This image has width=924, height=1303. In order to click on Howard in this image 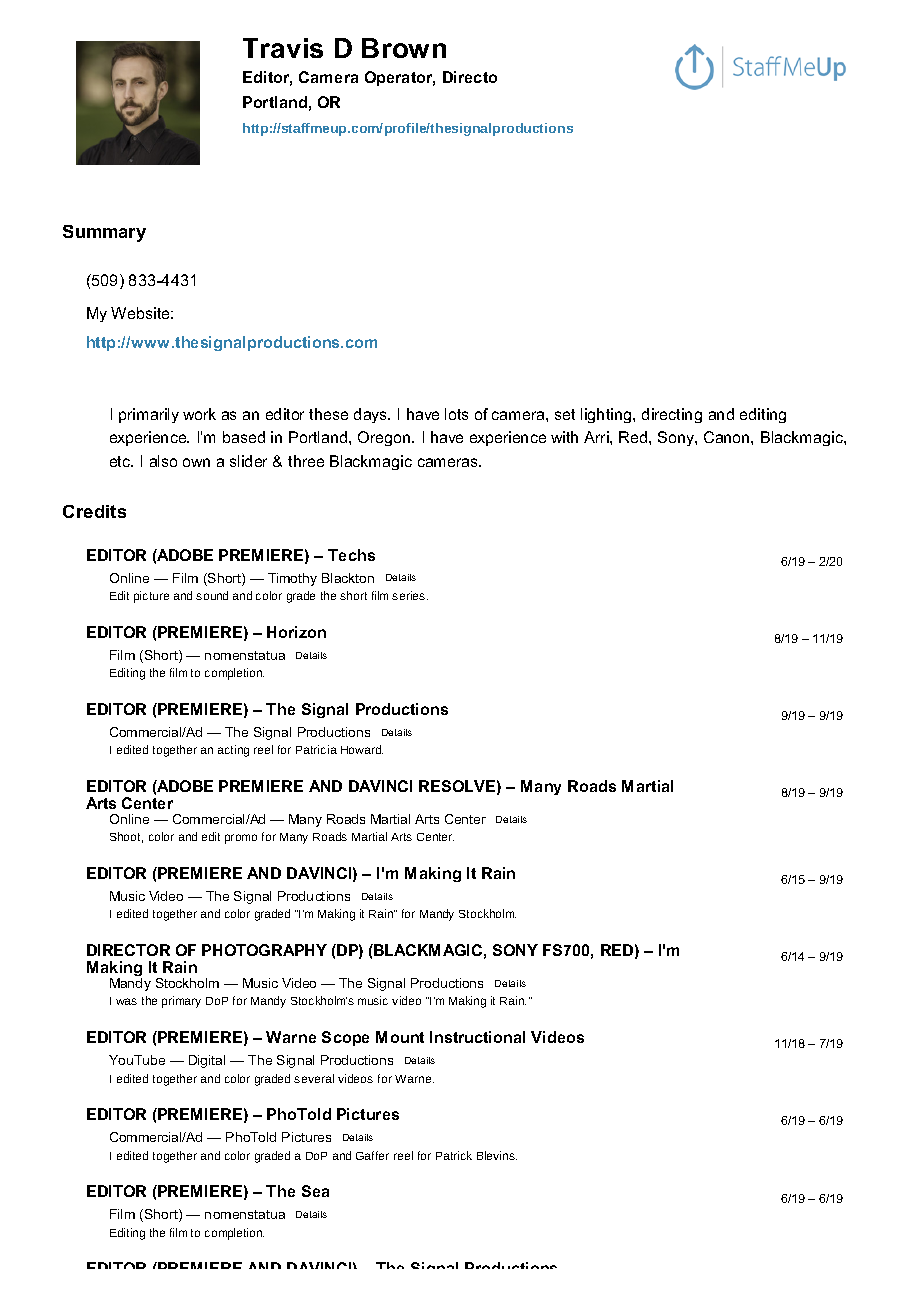, I will do `click(362, 749)`.
